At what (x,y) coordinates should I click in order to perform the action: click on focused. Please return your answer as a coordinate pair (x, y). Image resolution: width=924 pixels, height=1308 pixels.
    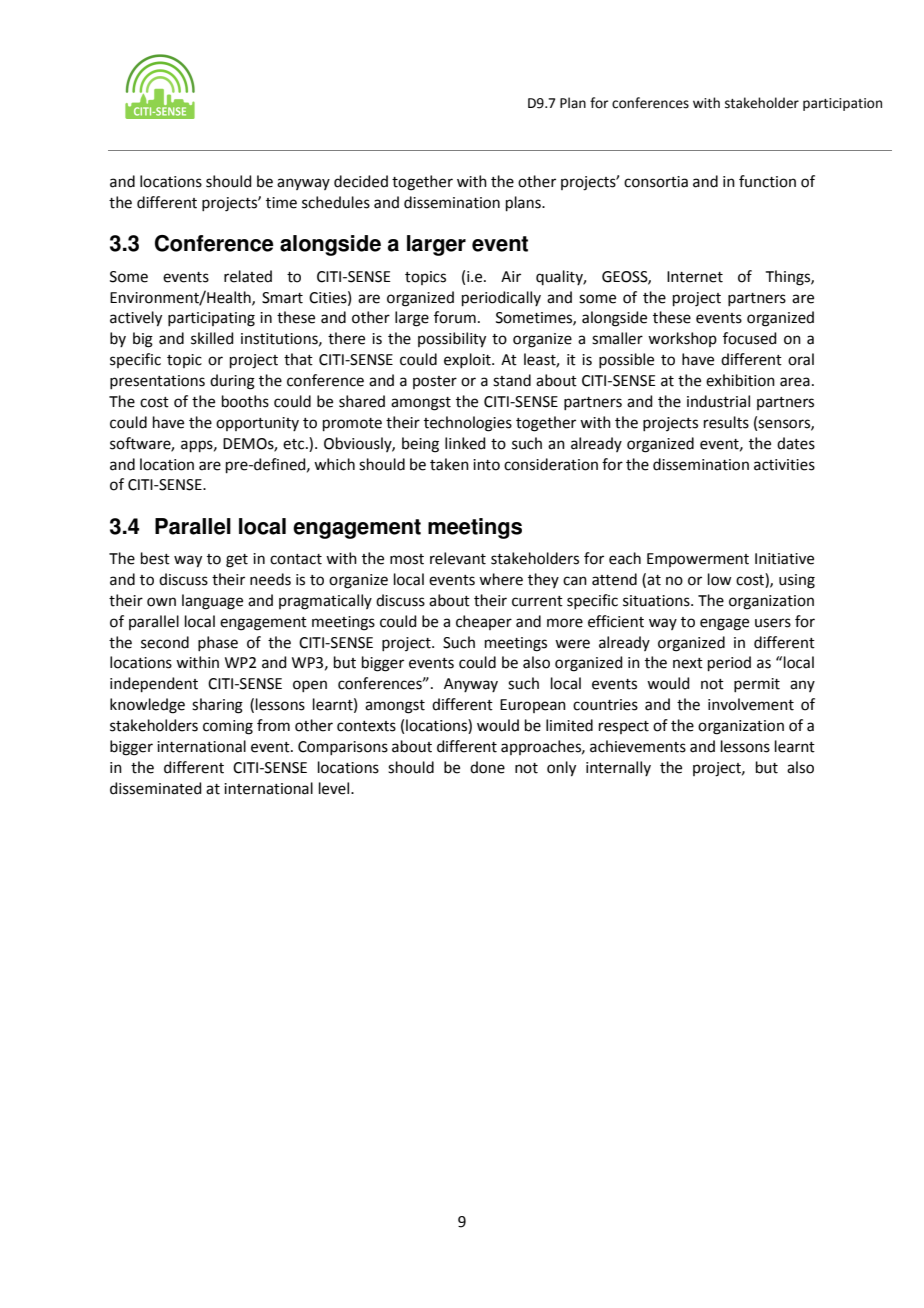
    Looking at the image, I should click on (750, 338).
